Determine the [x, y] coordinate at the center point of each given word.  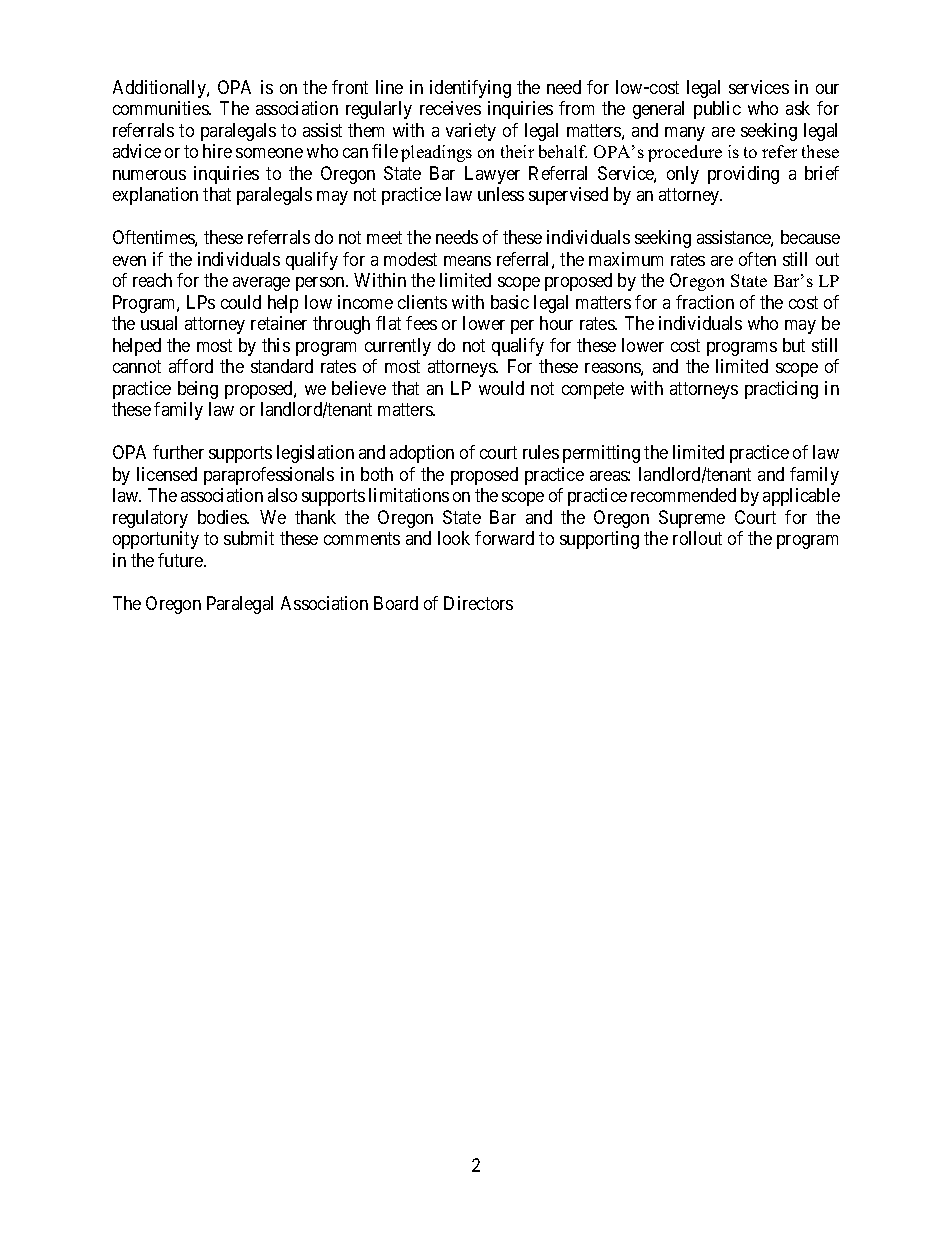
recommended [683, 495]
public [717, 110]
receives [450, 108]
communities [161, 108]
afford [191, 366]
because [810, 237]
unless [501, 194]
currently [398, 347]
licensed [167, 474]
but [794, 345]
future [181, 560]
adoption [422, 454]
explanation [155, 196]
